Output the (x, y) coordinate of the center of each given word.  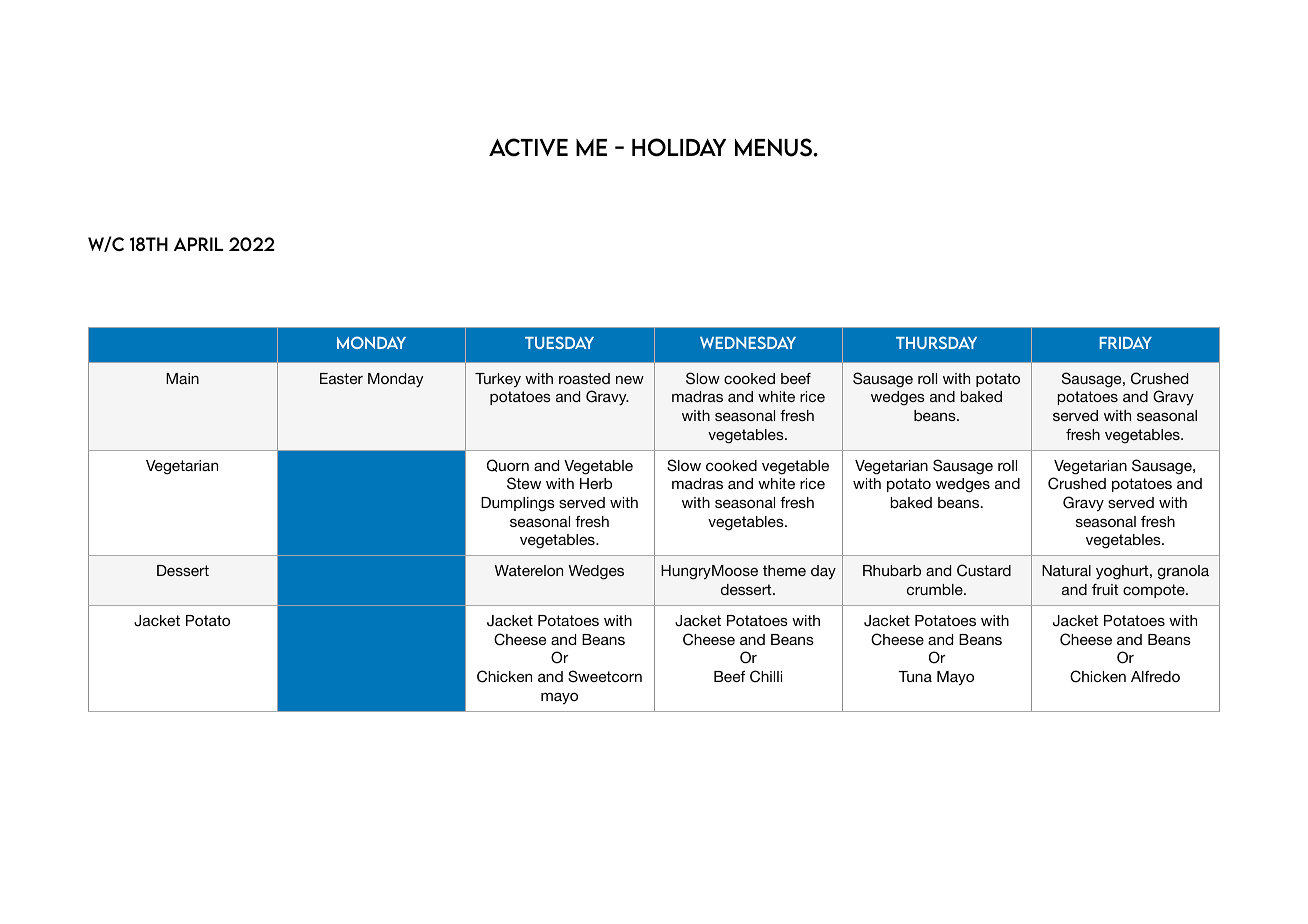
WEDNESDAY (748, 342)
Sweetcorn (605, 676)
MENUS (775, 147)
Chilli (766, 676)
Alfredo (1155, 676)
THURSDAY (936, 342)
